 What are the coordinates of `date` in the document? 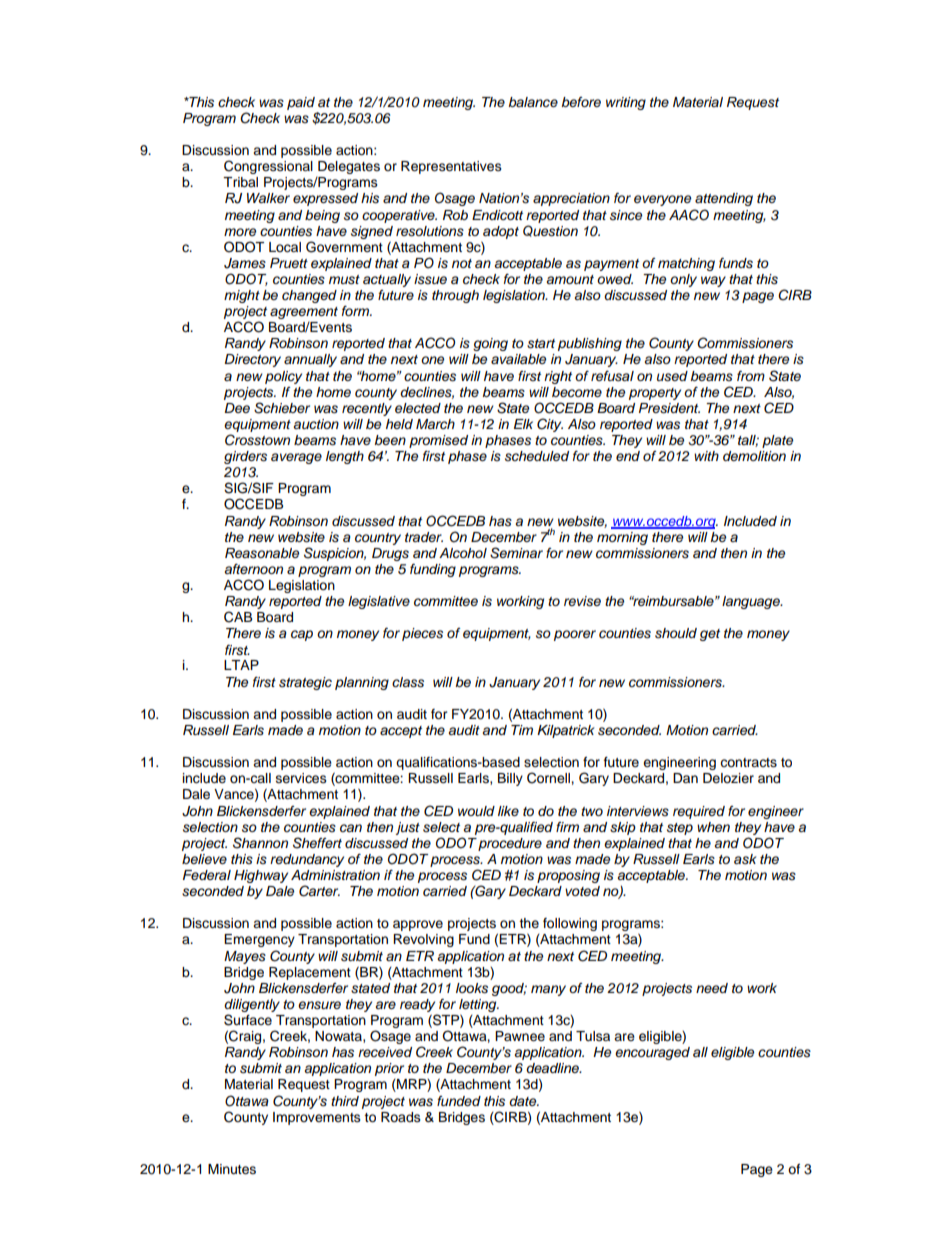 It's located at (524, 1101).
